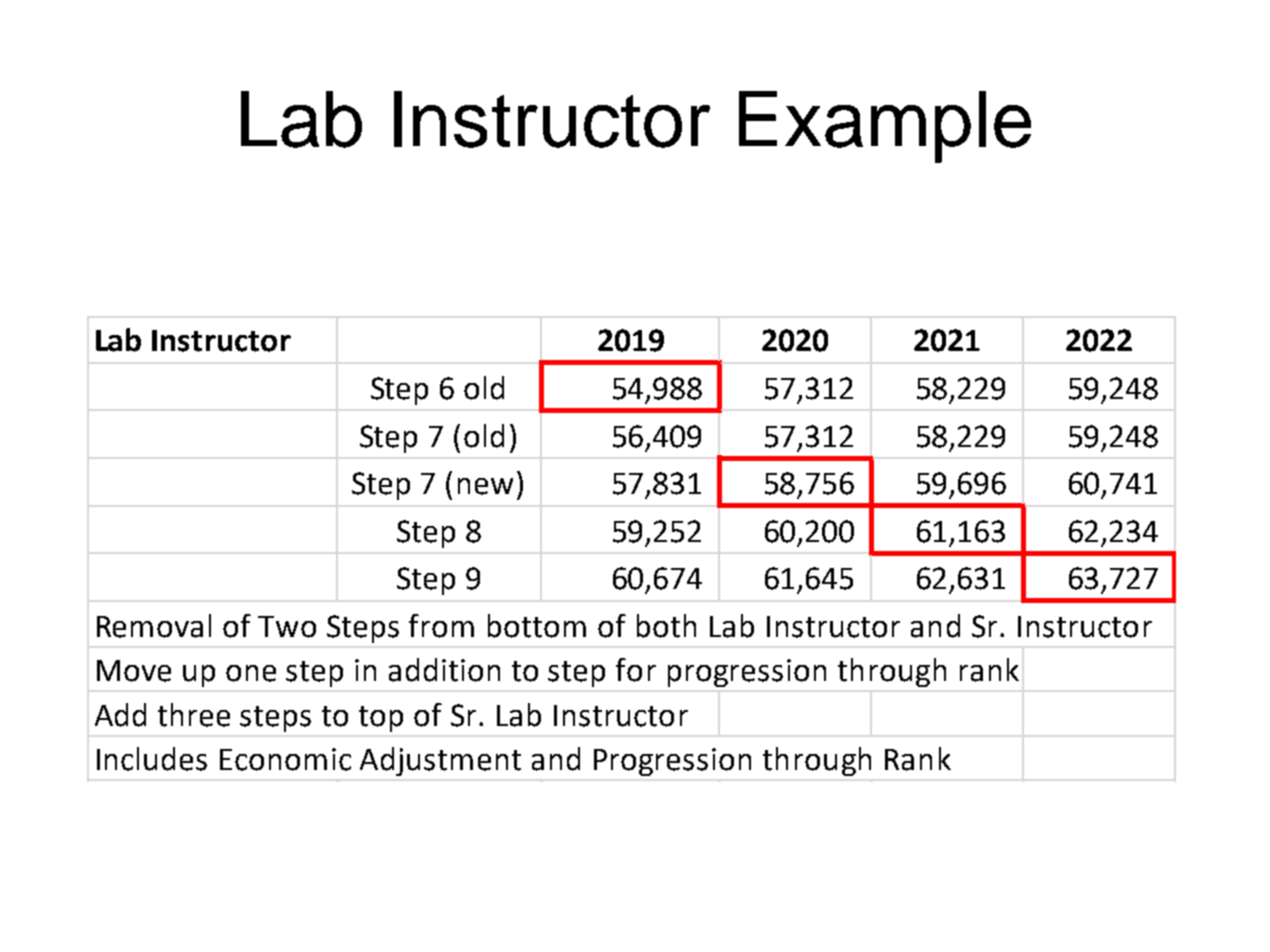  What do you see at coordinates (154, 626) in the page?
I see `Removal` at bounding box center [154, 626].
